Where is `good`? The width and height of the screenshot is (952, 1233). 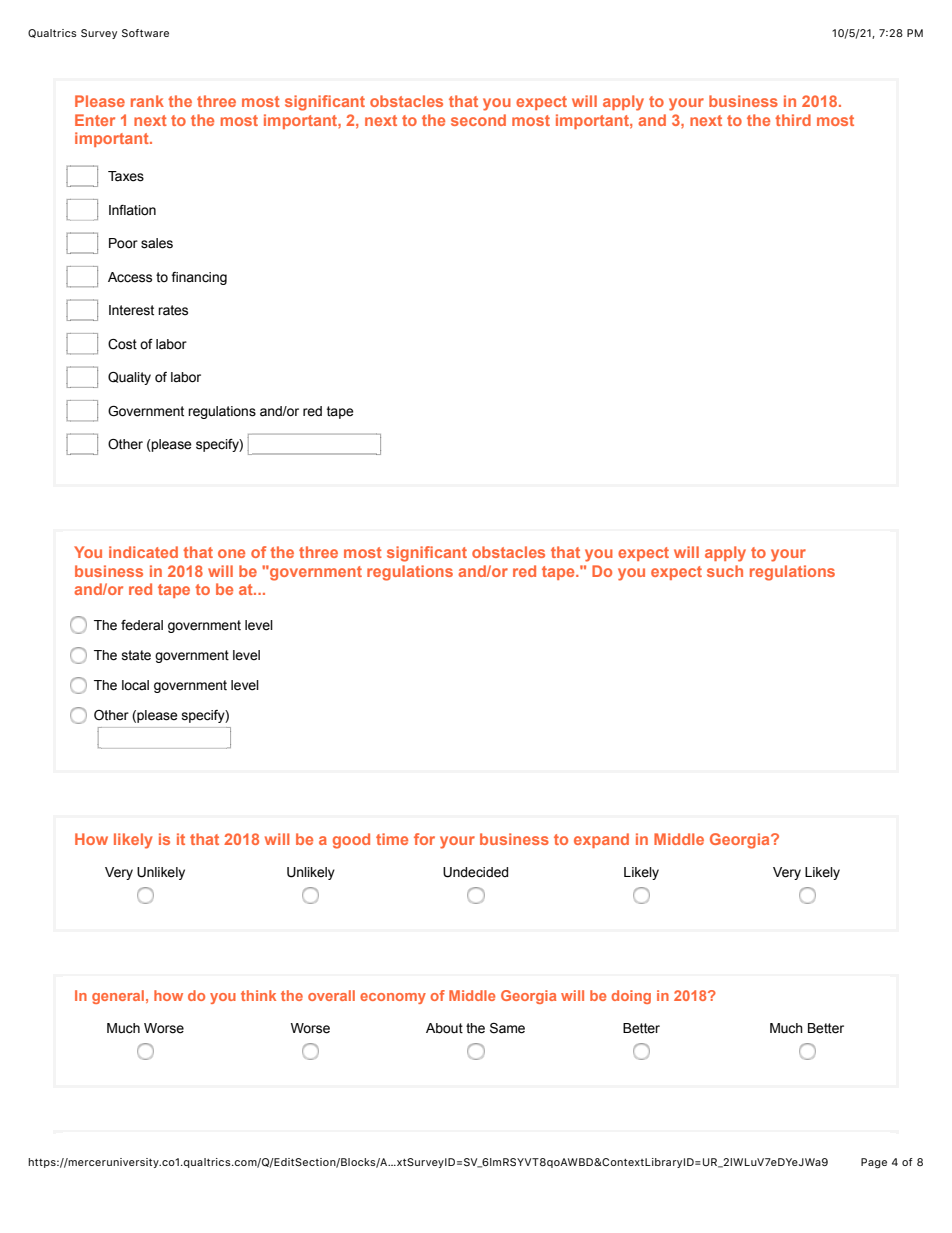 good is located at coordinates (351, 841).
